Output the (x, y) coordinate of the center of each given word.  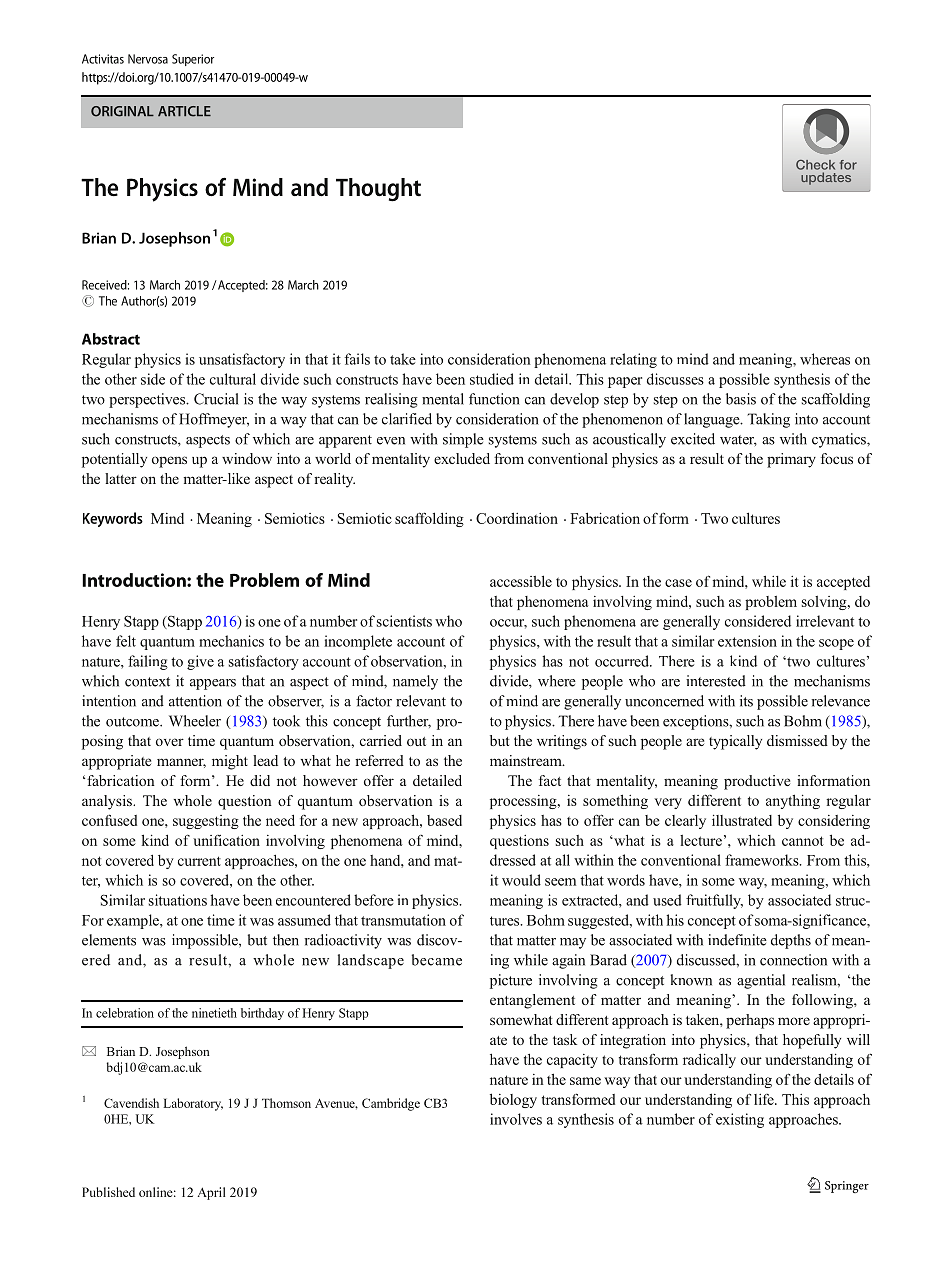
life (765, 1099)
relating (633, 360)
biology (513, 1100)
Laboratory (193, 1104)
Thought (378, 190)
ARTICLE (184, 111)
